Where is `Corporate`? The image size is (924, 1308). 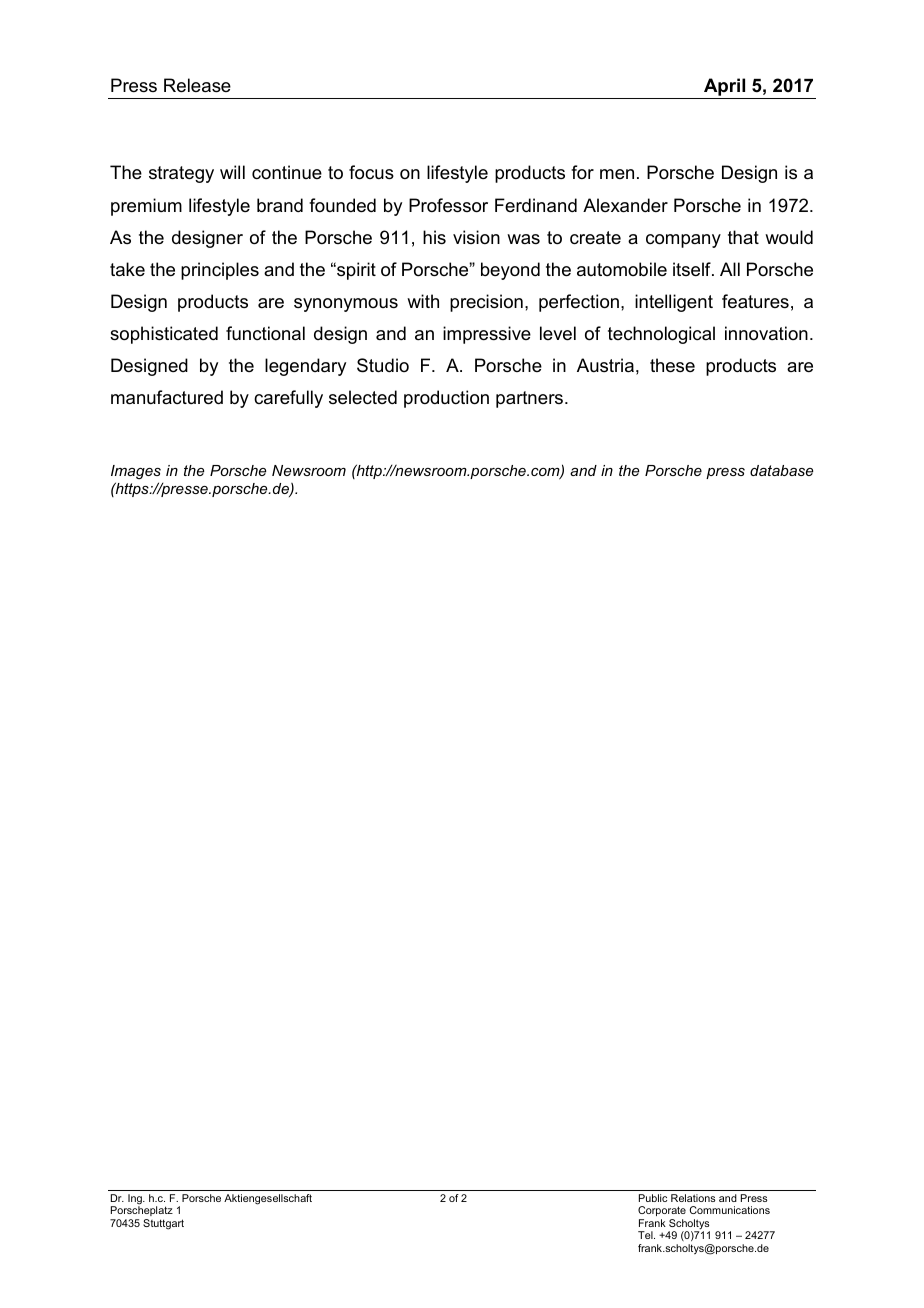
Corporate is located at coordinates (662, 1211).
